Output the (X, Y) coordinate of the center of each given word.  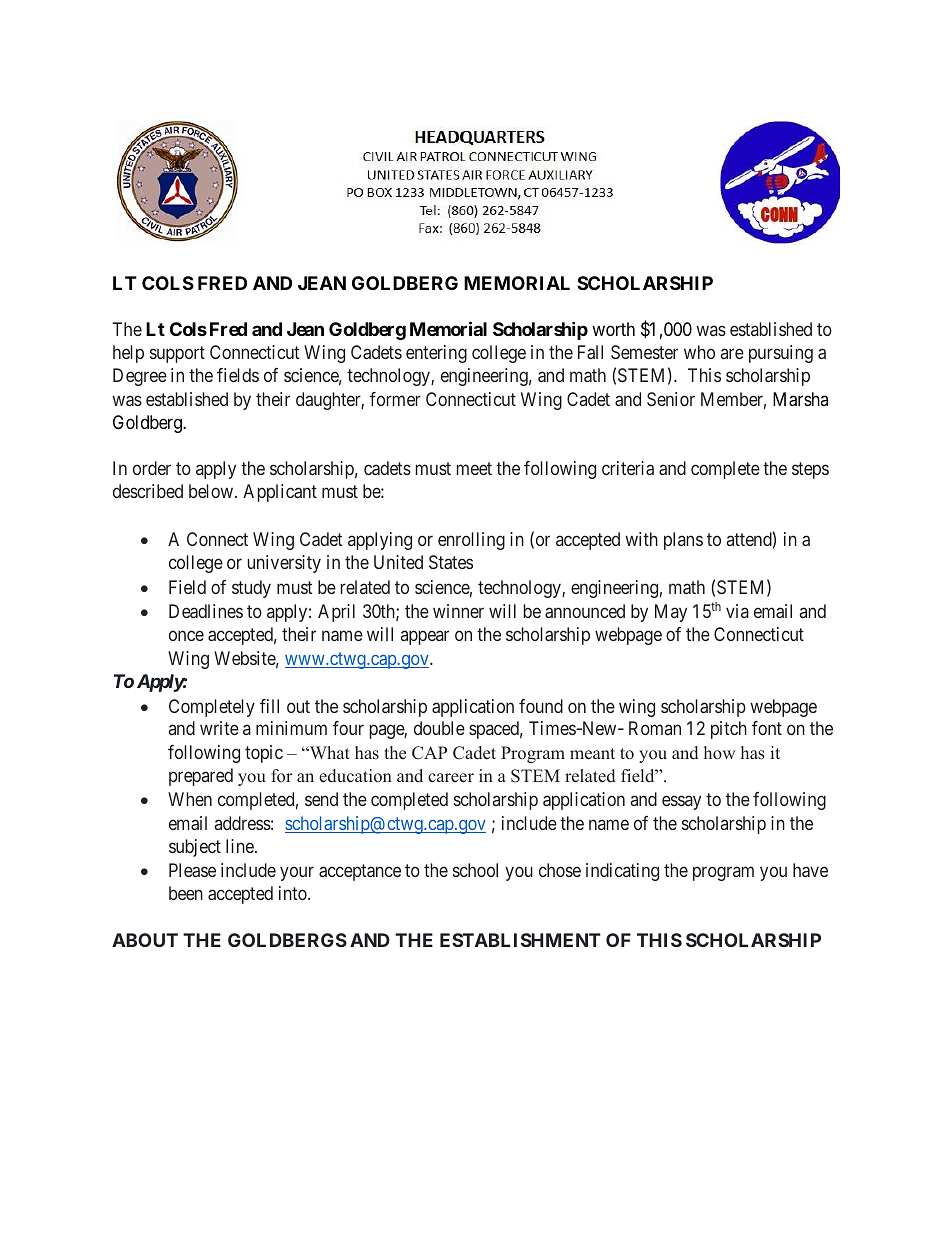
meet (474, 468)
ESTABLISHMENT (520, 940)
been (186, 893)
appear (425, 638)
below (212, 491)
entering (436, 354)
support (177, 354)
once (186, 636)
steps (810, 470)
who (699, 352)
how (719, 753)
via (737, 611)
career (451, 778)
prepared (201, 777)
